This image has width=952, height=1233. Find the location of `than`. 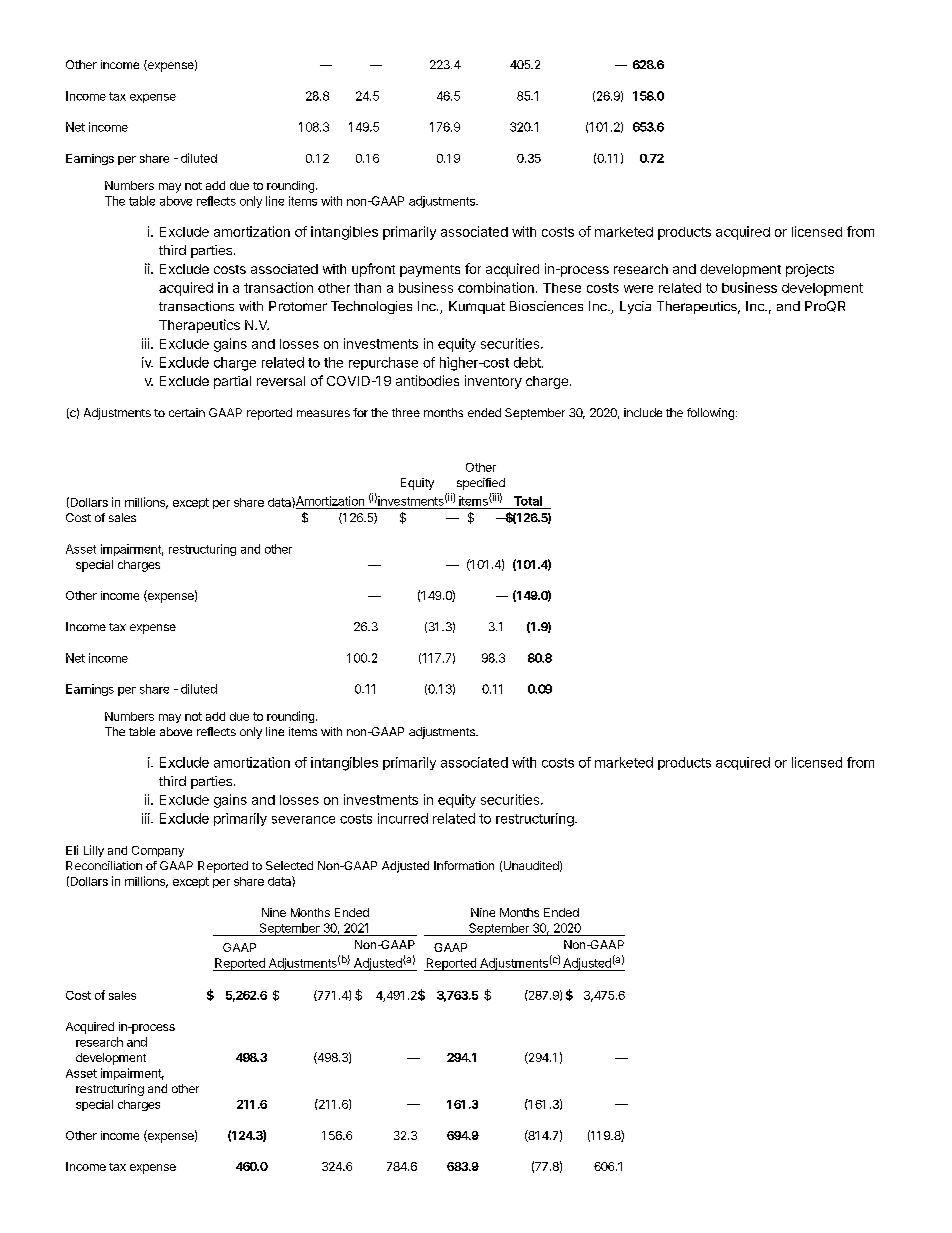

than is located at coordinates (367, 288).
